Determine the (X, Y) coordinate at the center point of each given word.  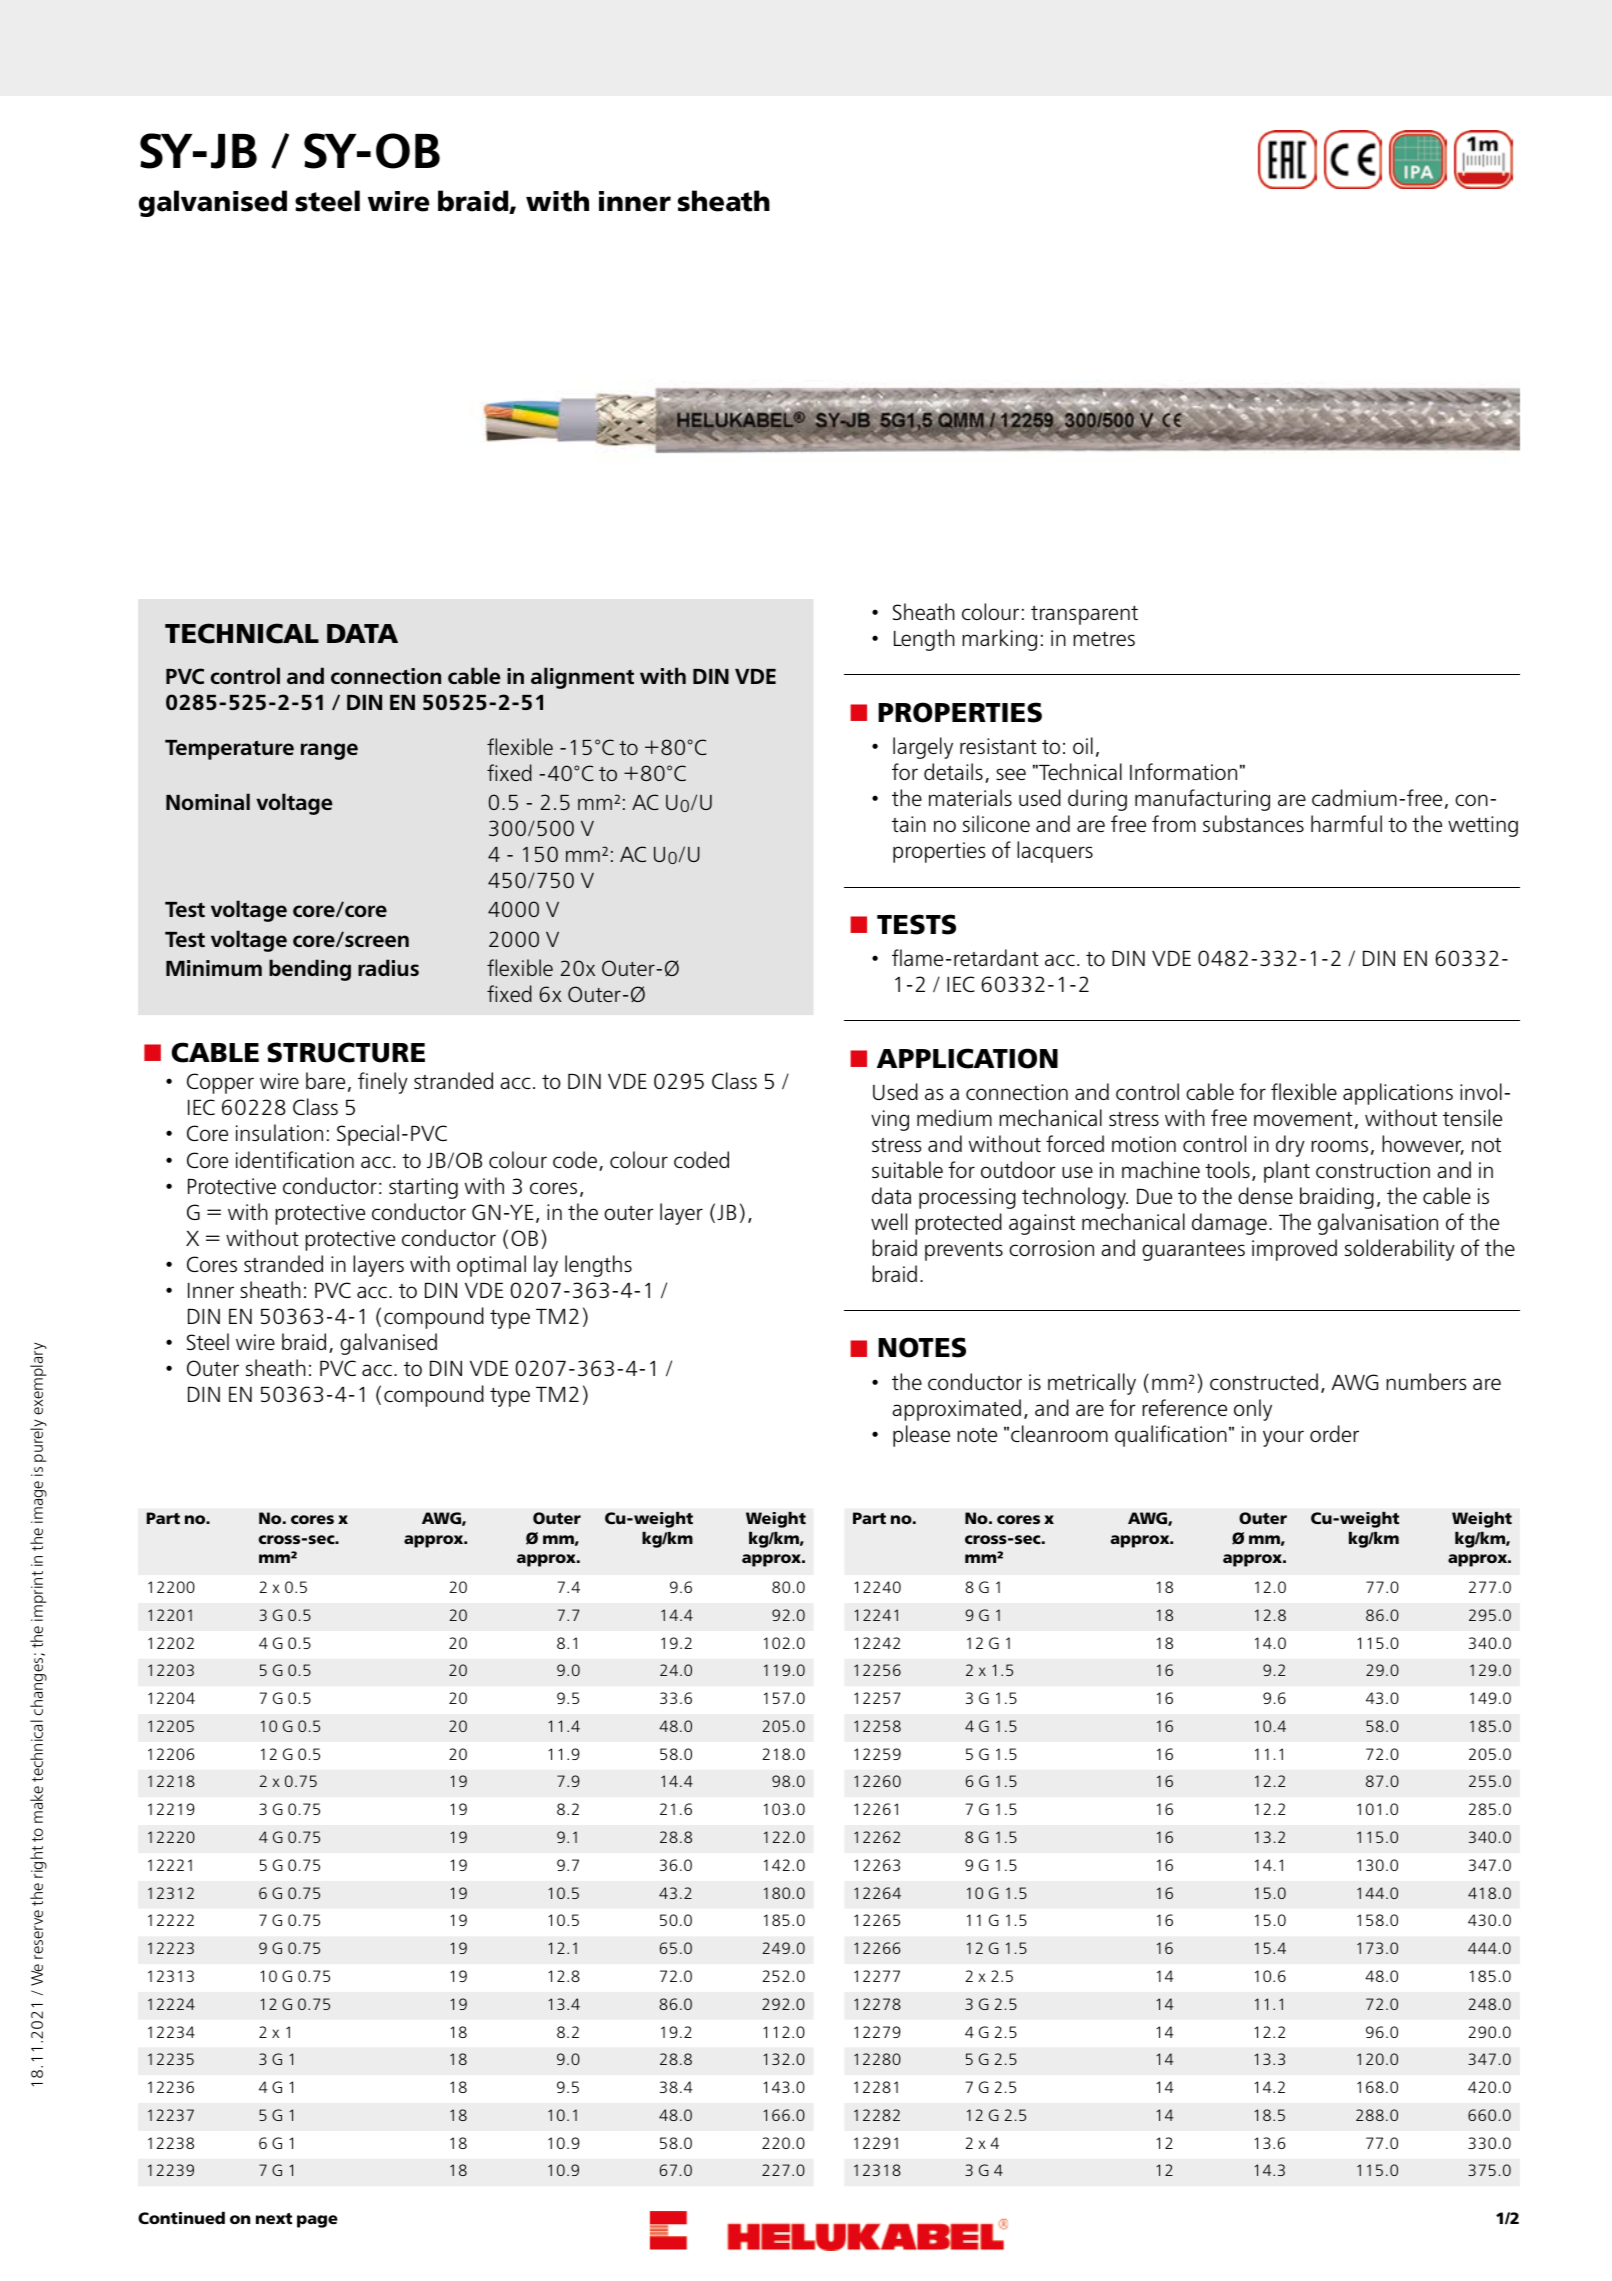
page (317, 2221)
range (329, 751)
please (921, 1436)
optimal (491, 1266)
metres (1104, 639)
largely (923, 748)
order (1334, 1433)
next (274, 2218)
